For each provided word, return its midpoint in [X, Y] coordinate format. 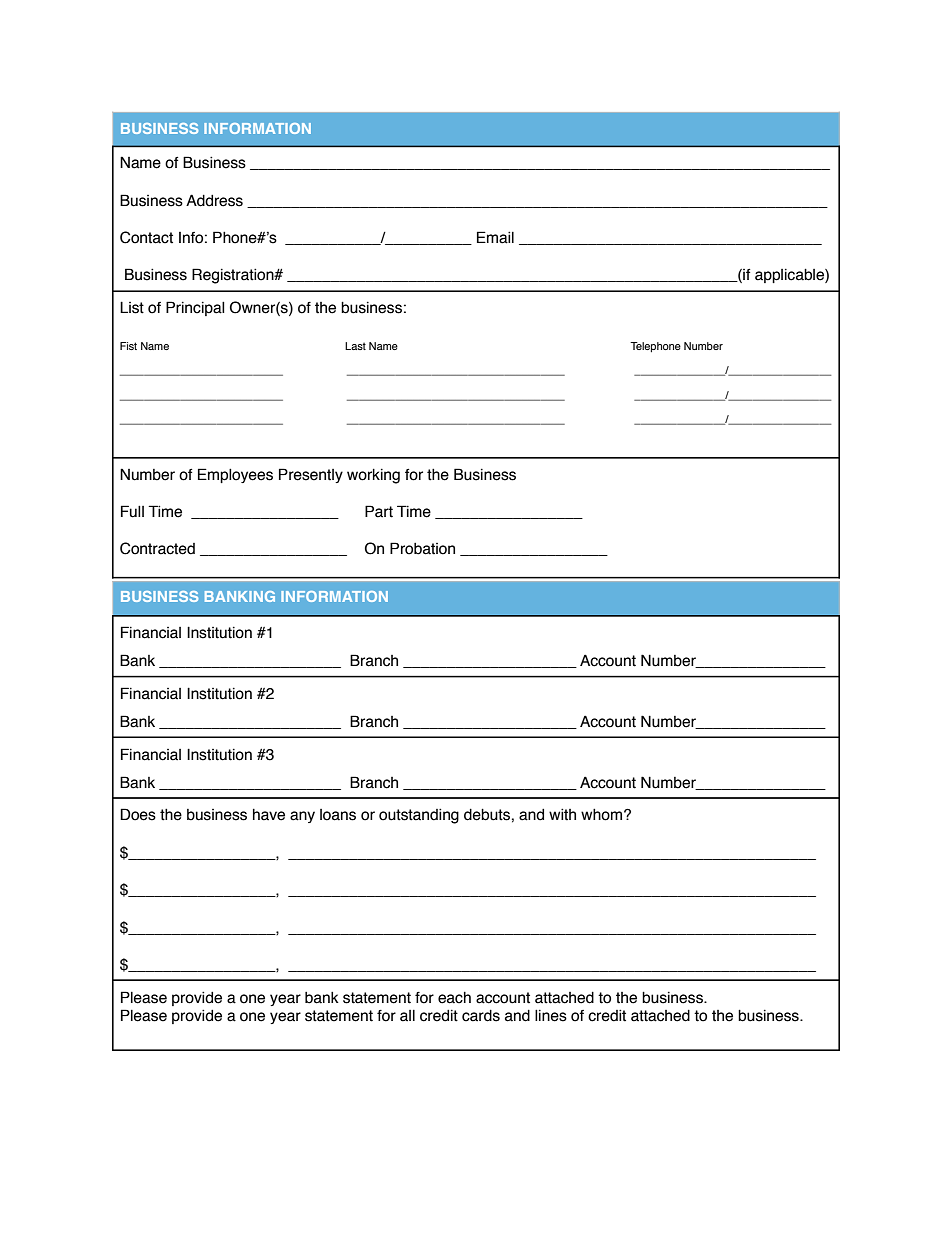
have [269, 815]
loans [338, 815]
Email [495, 237]
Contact [146, 237]
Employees [235, 475]
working [373, 476]
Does [138, 814]
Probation [422, 548]
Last [355, 346]
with [562, 814]
